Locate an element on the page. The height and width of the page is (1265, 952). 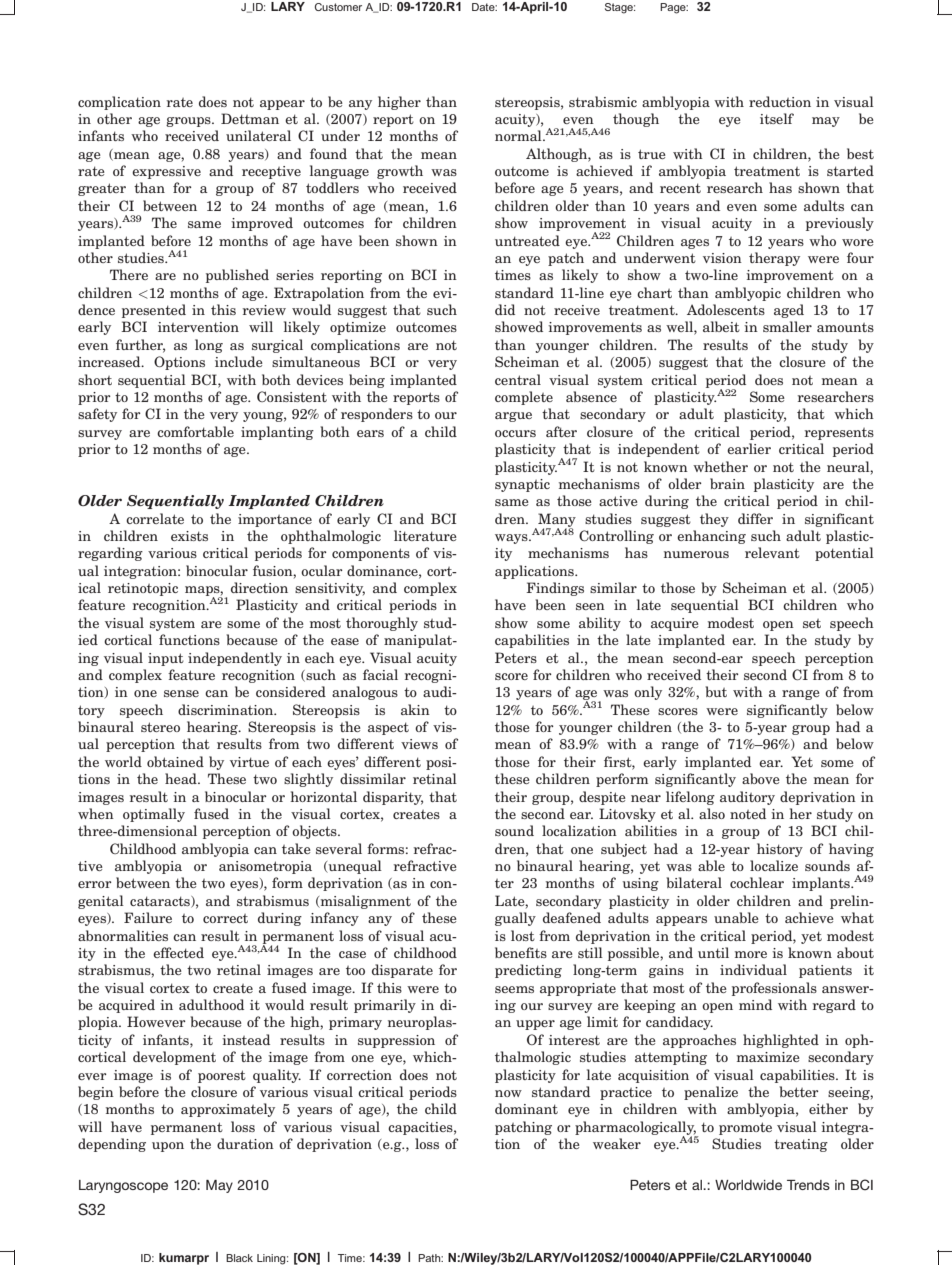
occurs is located at coordinates (515, 433).
